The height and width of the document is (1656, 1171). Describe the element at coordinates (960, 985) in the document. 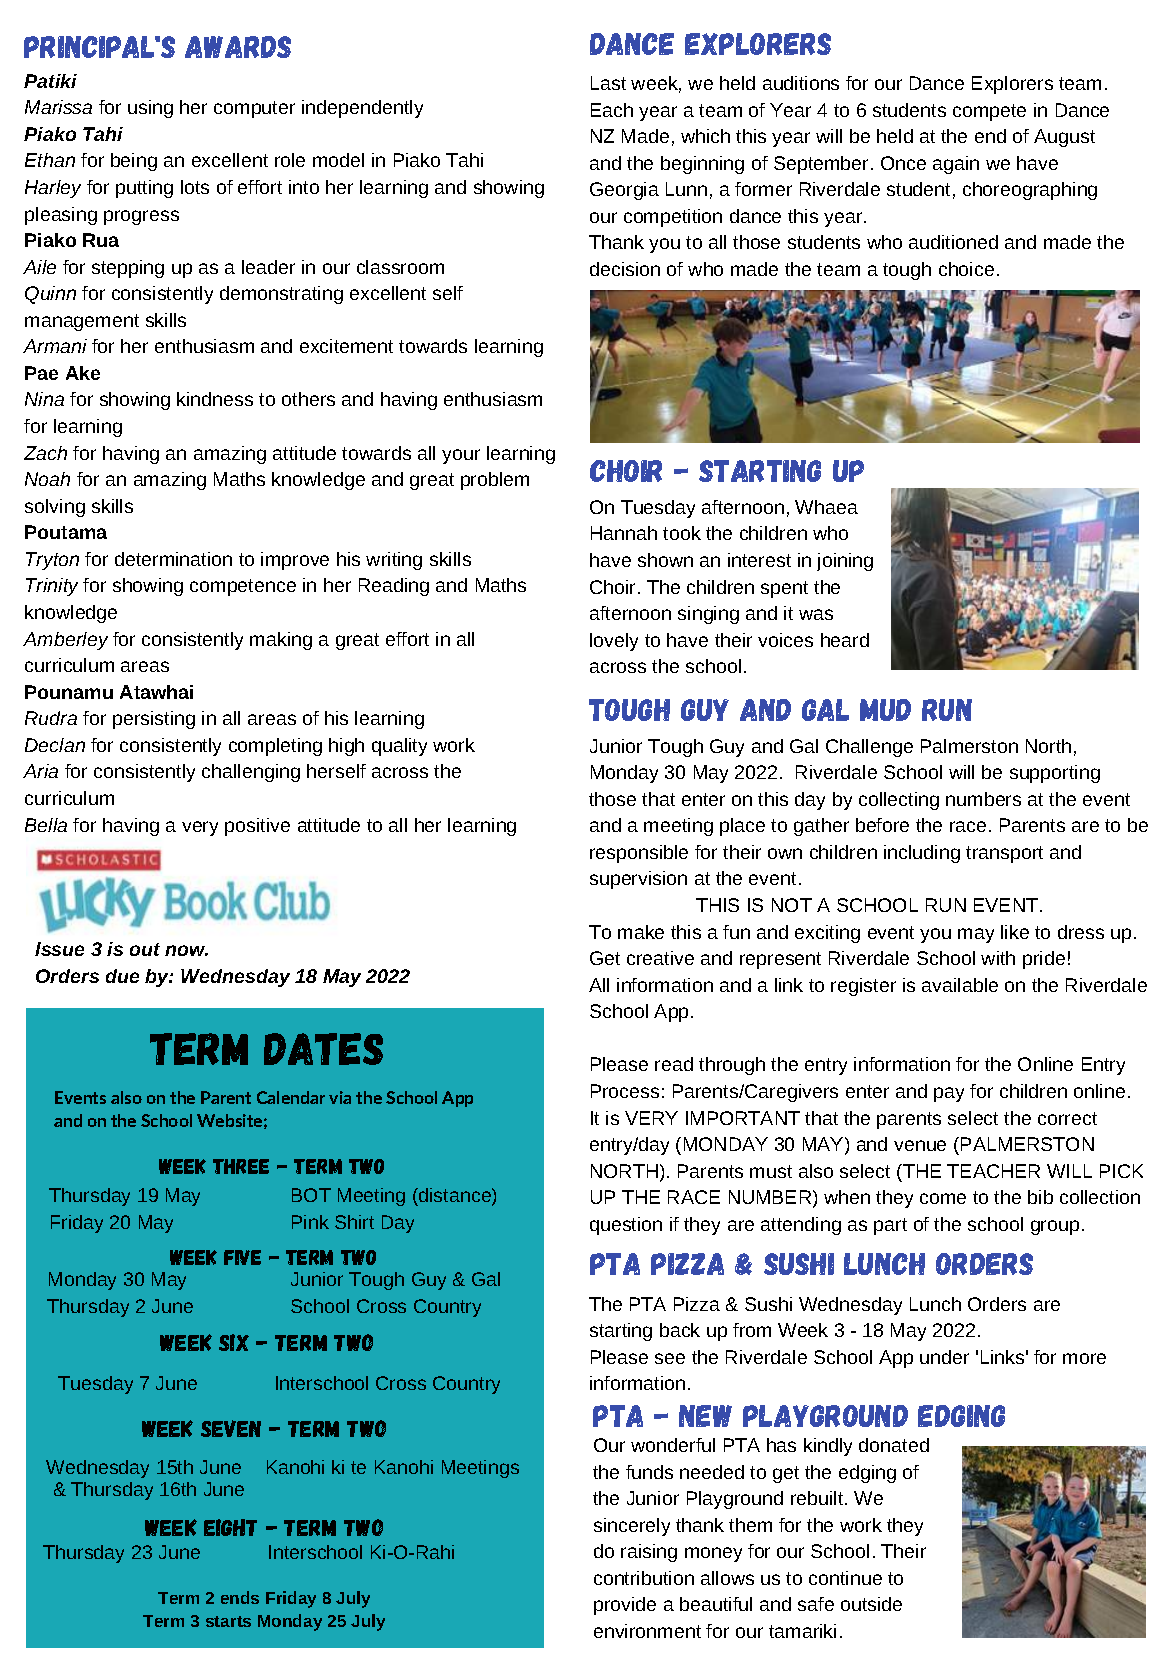

I see `available` at that location.
